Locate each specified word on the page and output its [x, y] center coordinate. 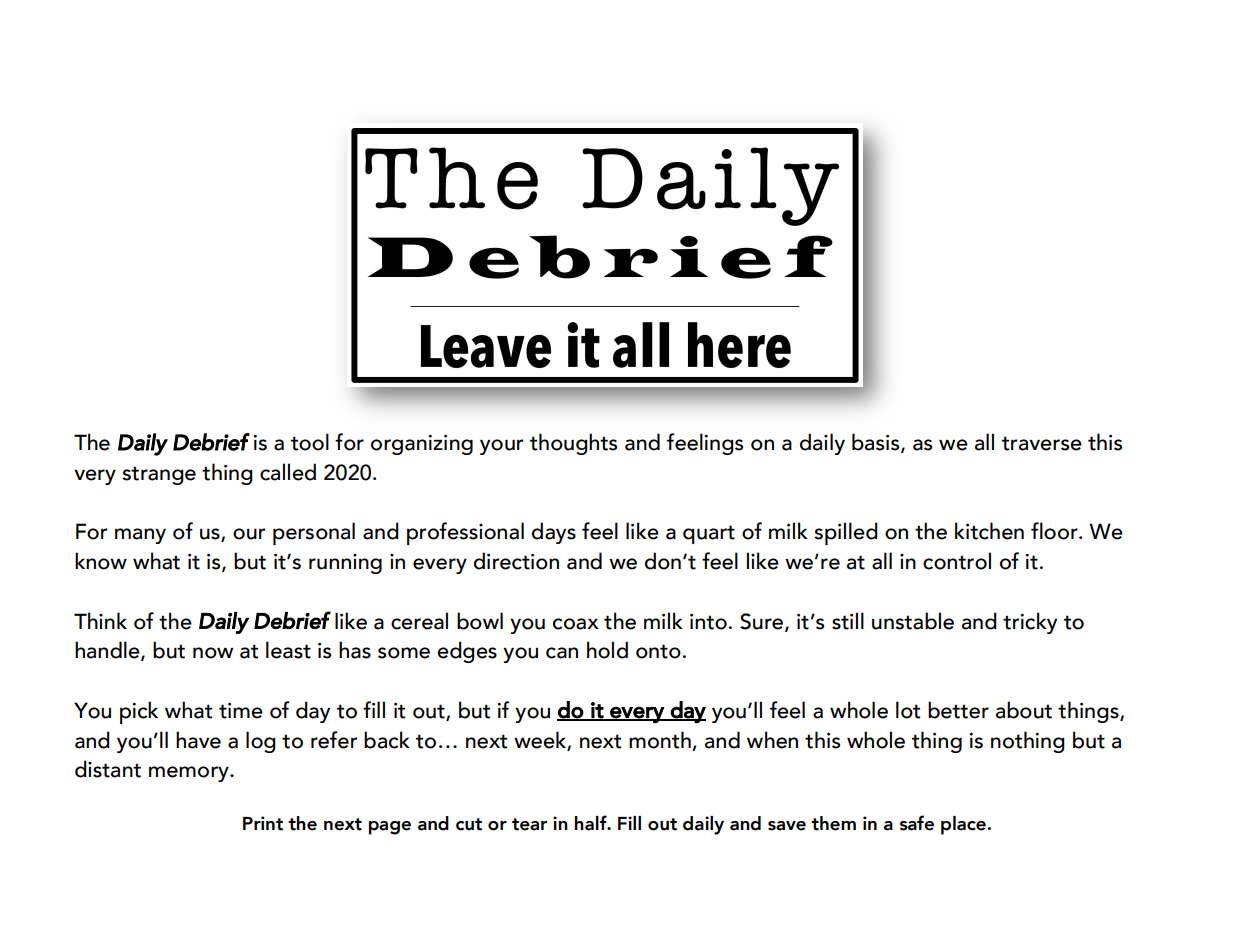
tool [310, 442]
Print [263, 823]
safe [917, 823]
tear [529, 824]
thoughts [573, 444]
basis [877, 443]
